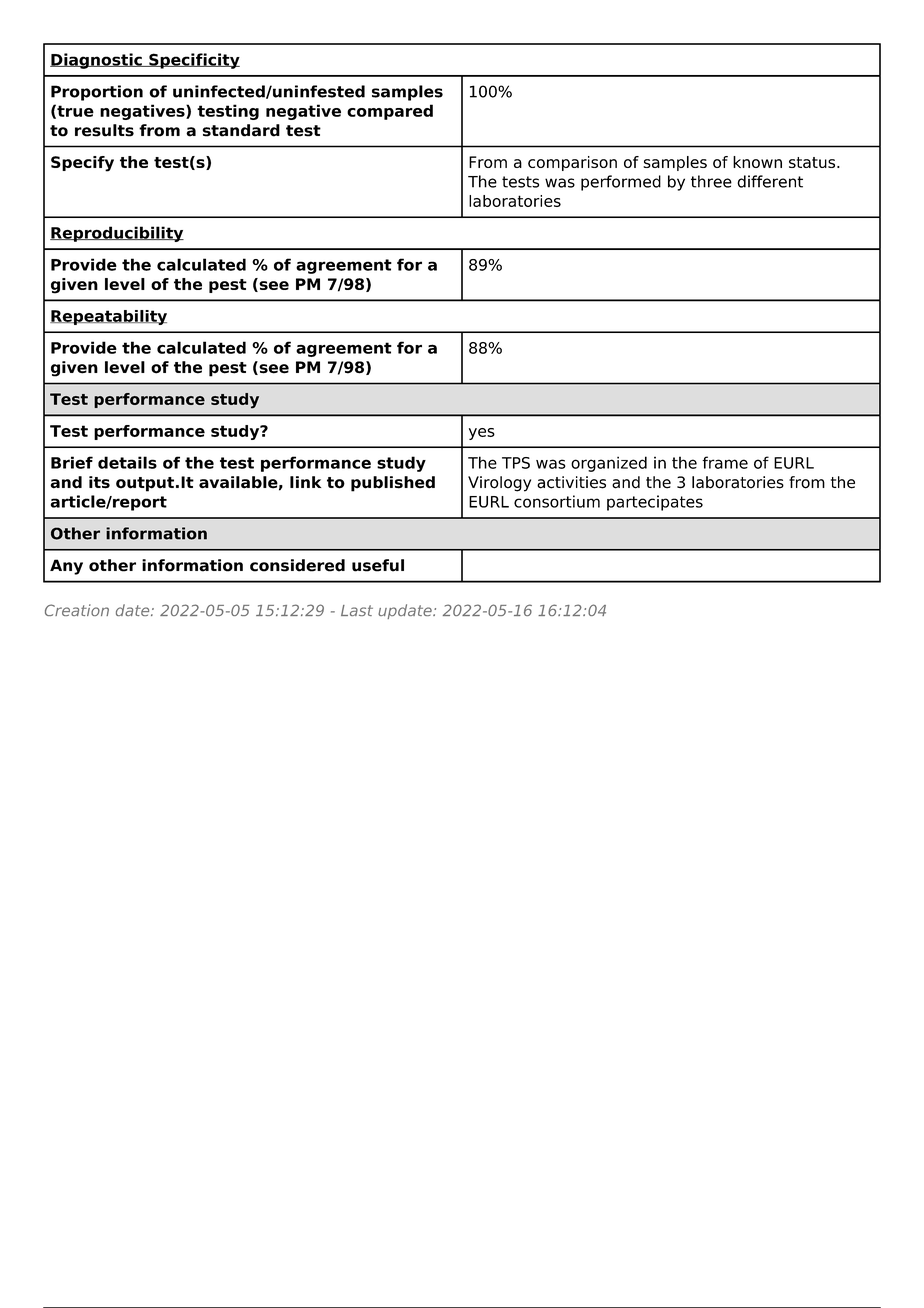  I want to click on frame, so click(725, 462).
